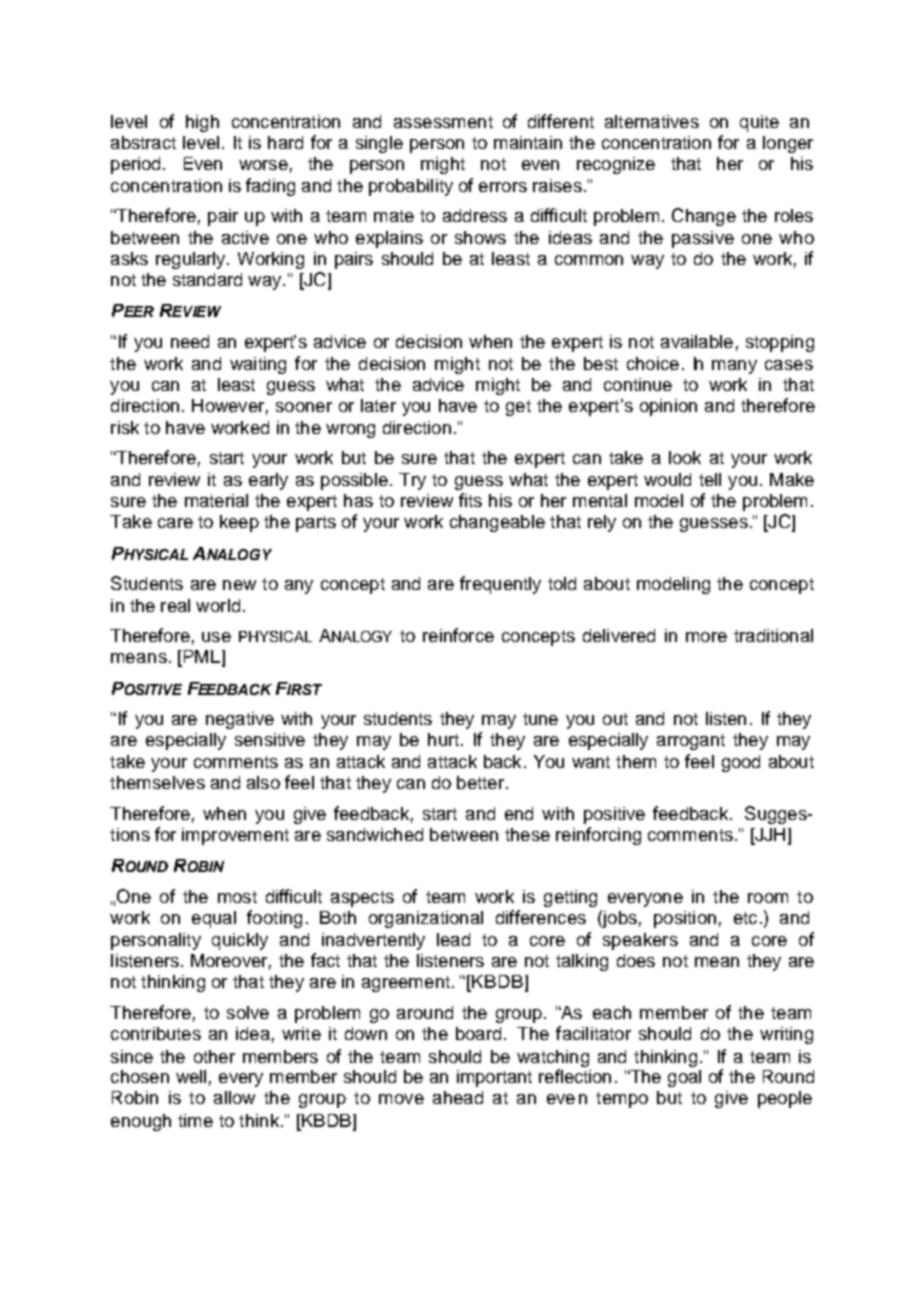 This screenshot has width=924, height=1307. I want to click on ahead, so click(458, 1097).
